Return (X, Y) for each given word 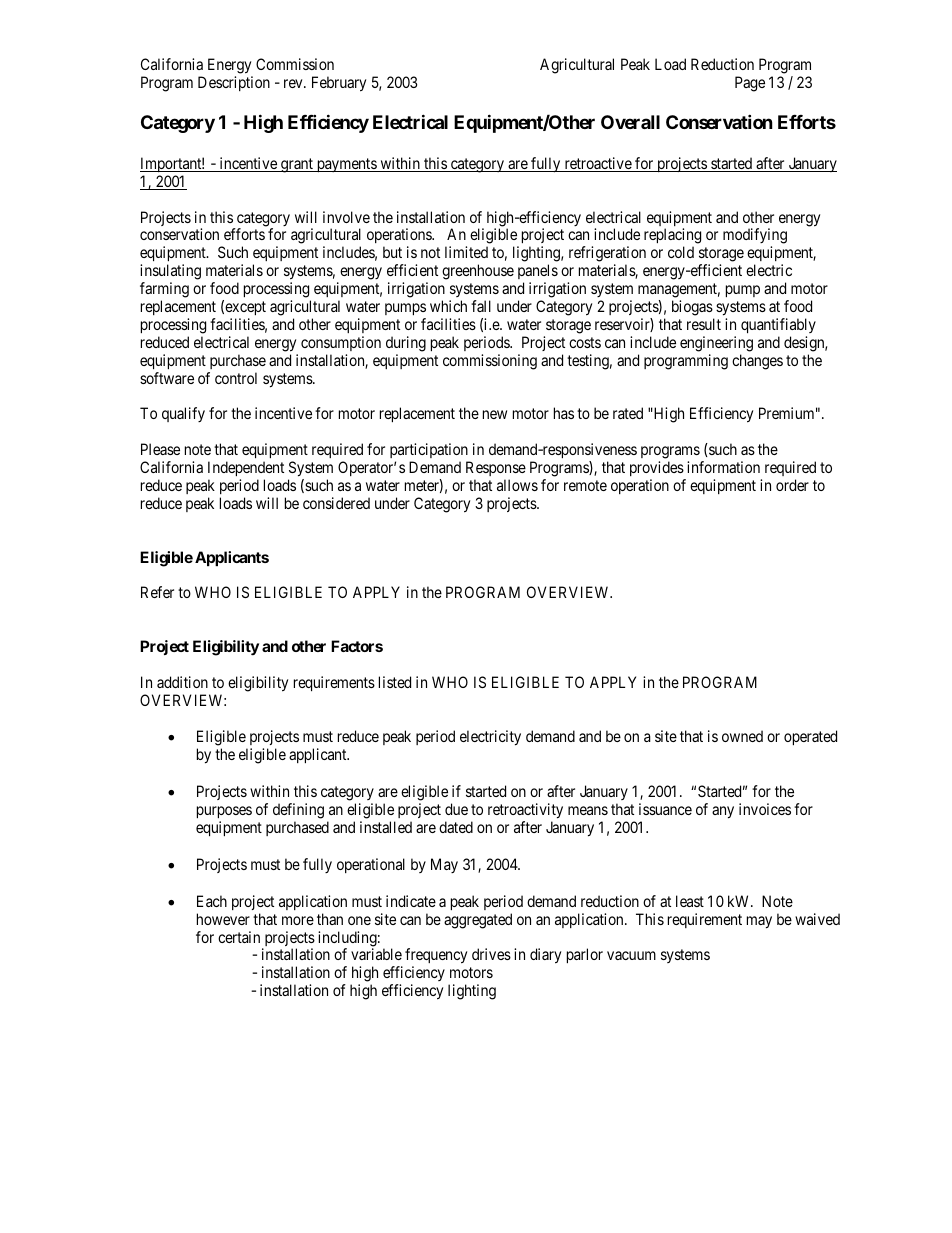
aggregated (478, 921)
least (690, 901)
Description (234, 83)
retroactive (597, 164)
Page (750, 84)
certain (239, 937)
